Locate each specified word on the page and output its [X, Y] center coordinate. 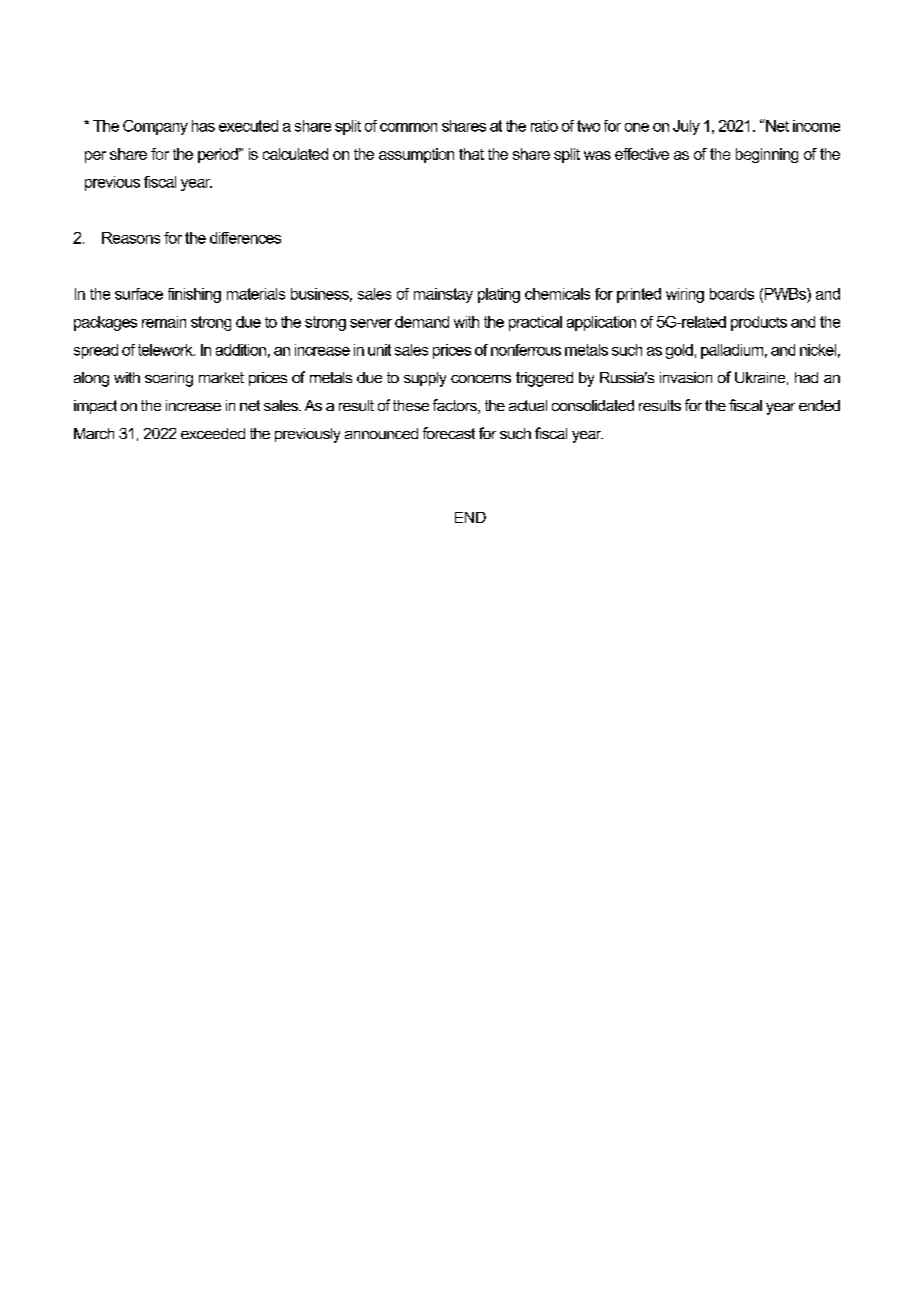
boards [732, 294]
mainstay [443, 295]
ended [819, 405]
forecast [449, 433]
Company [155, 127]
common [408, 127]
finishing [194, 295]
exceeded [213, 433]
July [686, 127]
